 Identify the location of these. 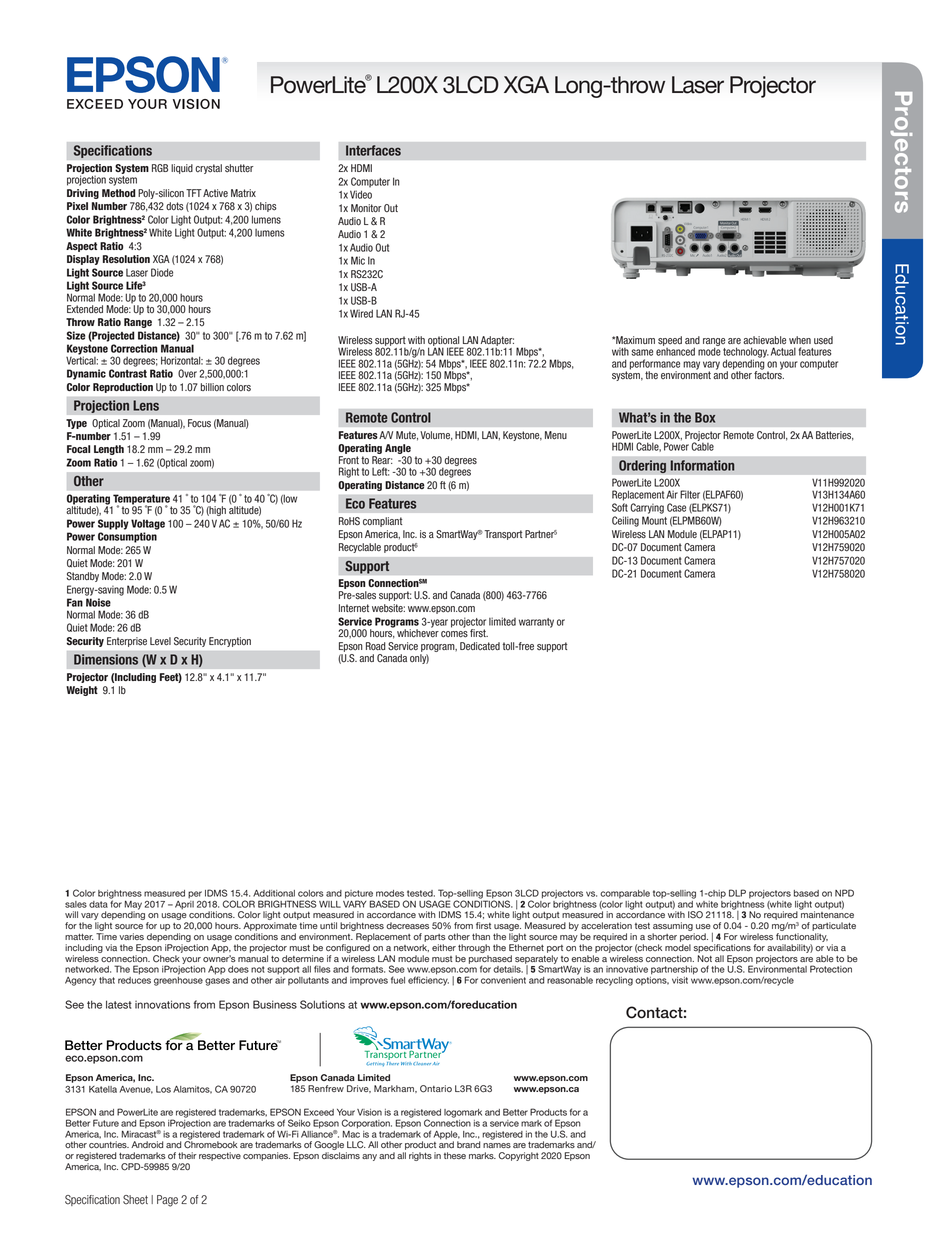
(455, 1155).
